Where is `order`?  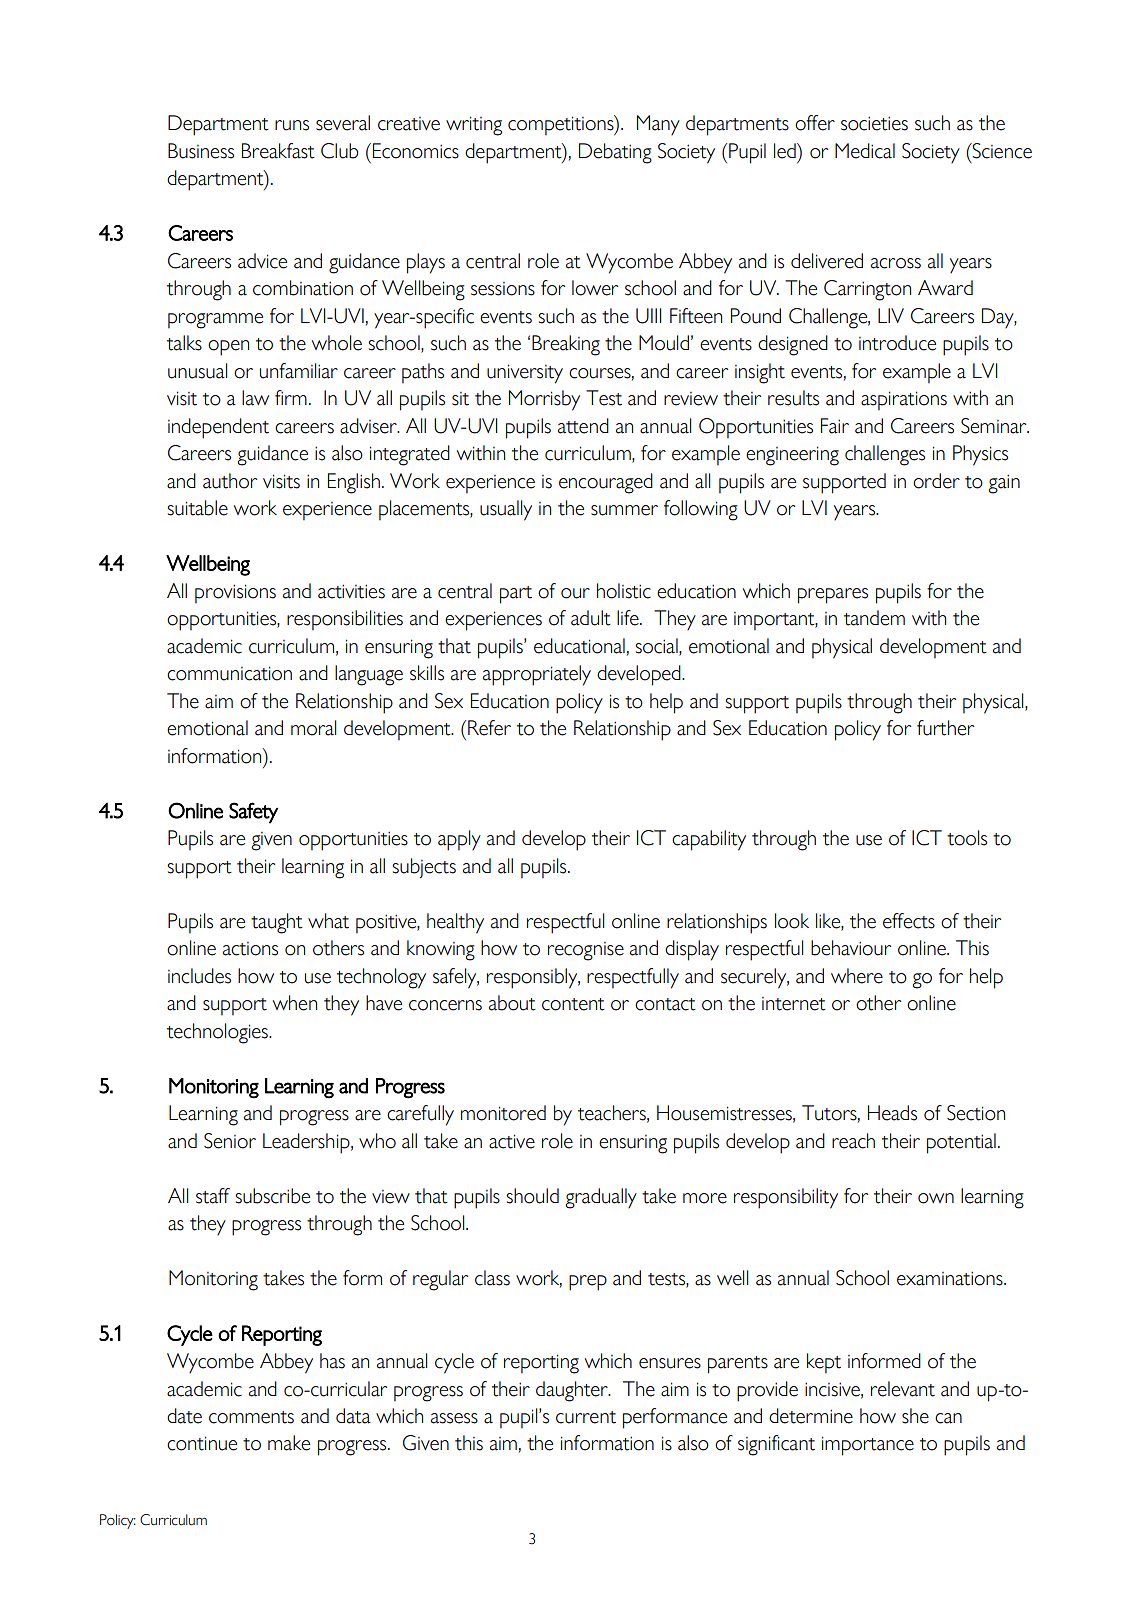 order is located at coordinates (936, 481).
